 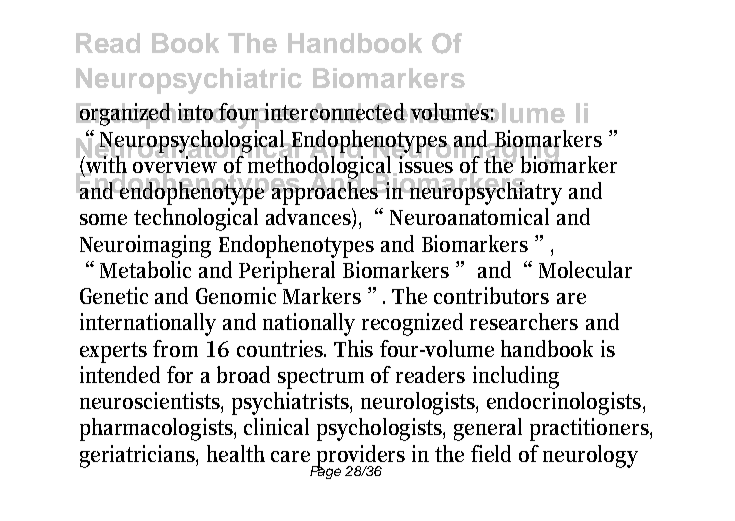 What do you see at coordinates (114, 295) in the document?
I see `Genetic` at bounding box center [114, 295].
